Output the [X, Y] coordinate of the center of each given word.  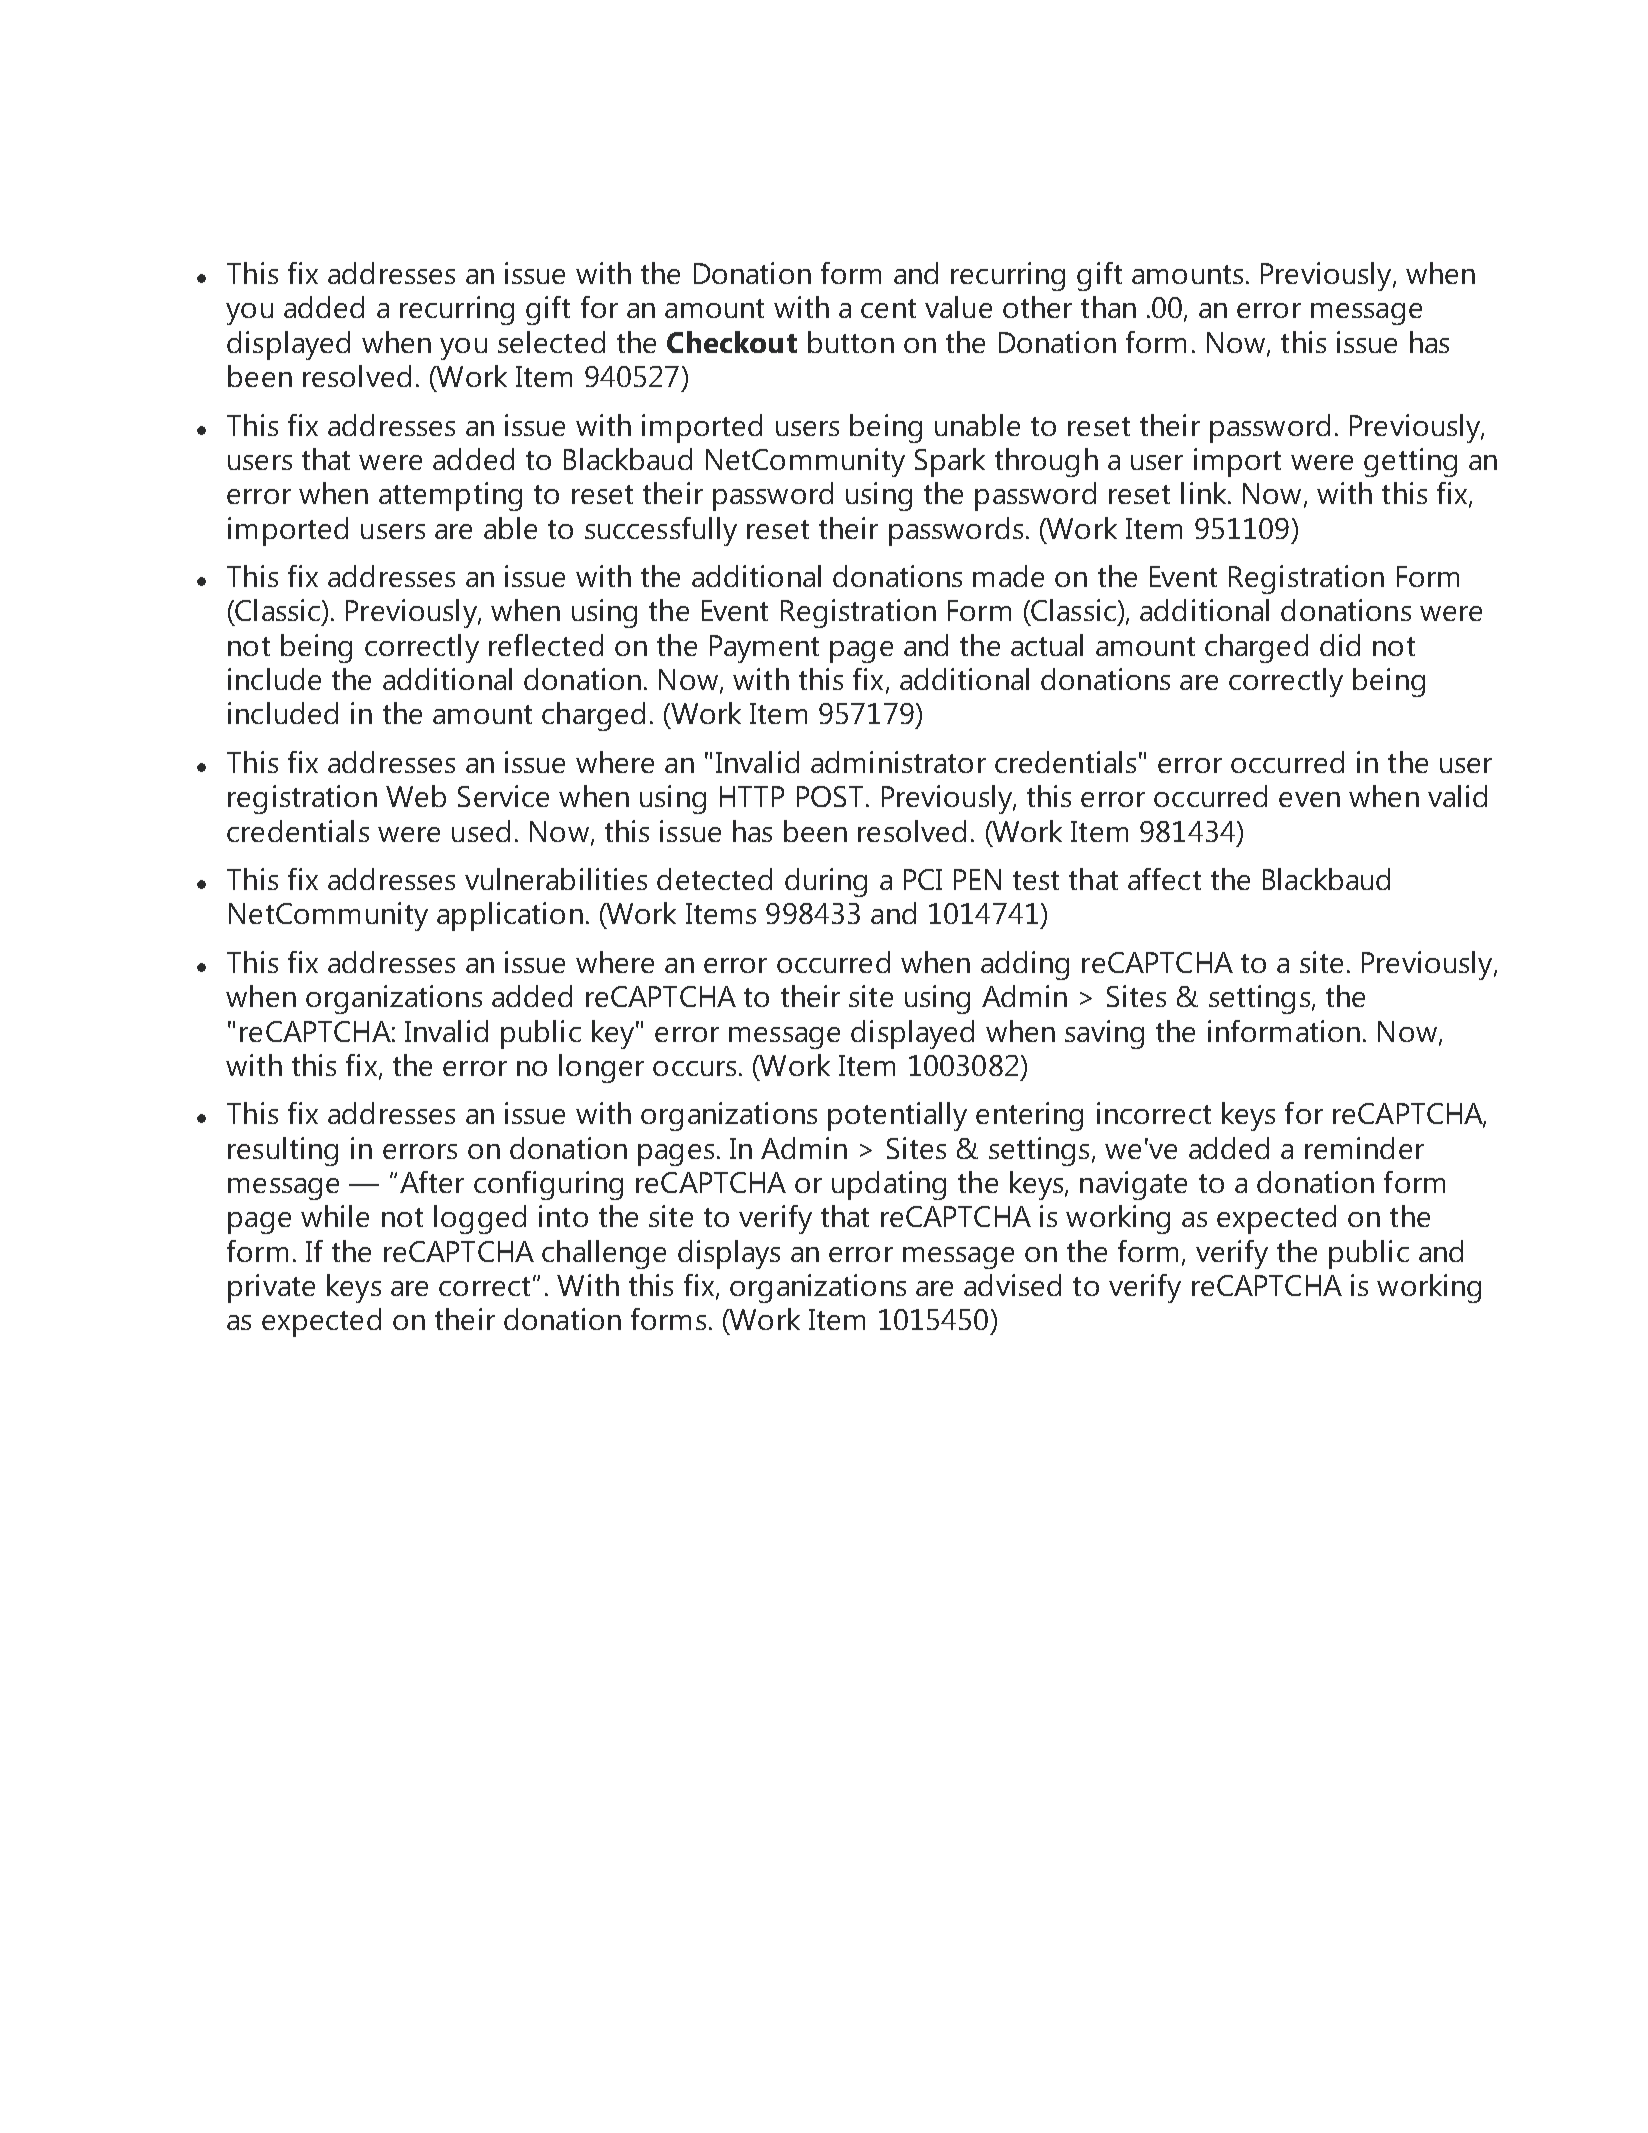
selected [551, 342]
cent [888, 308]
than [1108, 307]
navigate [1133, 1185]
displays [729, 1254]
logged [480, 1219]
